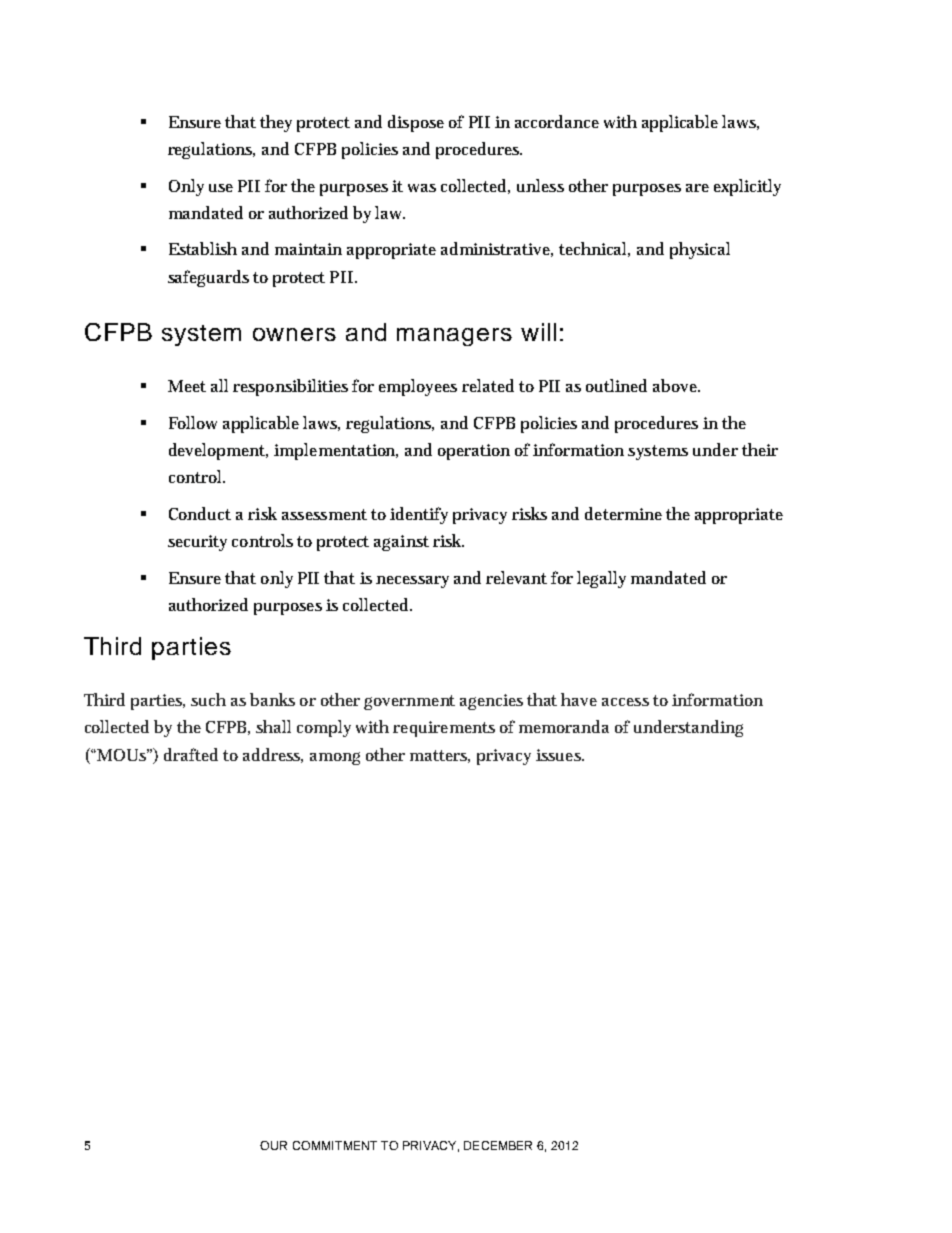 The height and width of the page is (1233, 952). Describe the element at coordinates (335, 1145) in the page. I see `COMMITMENT` at that location.
